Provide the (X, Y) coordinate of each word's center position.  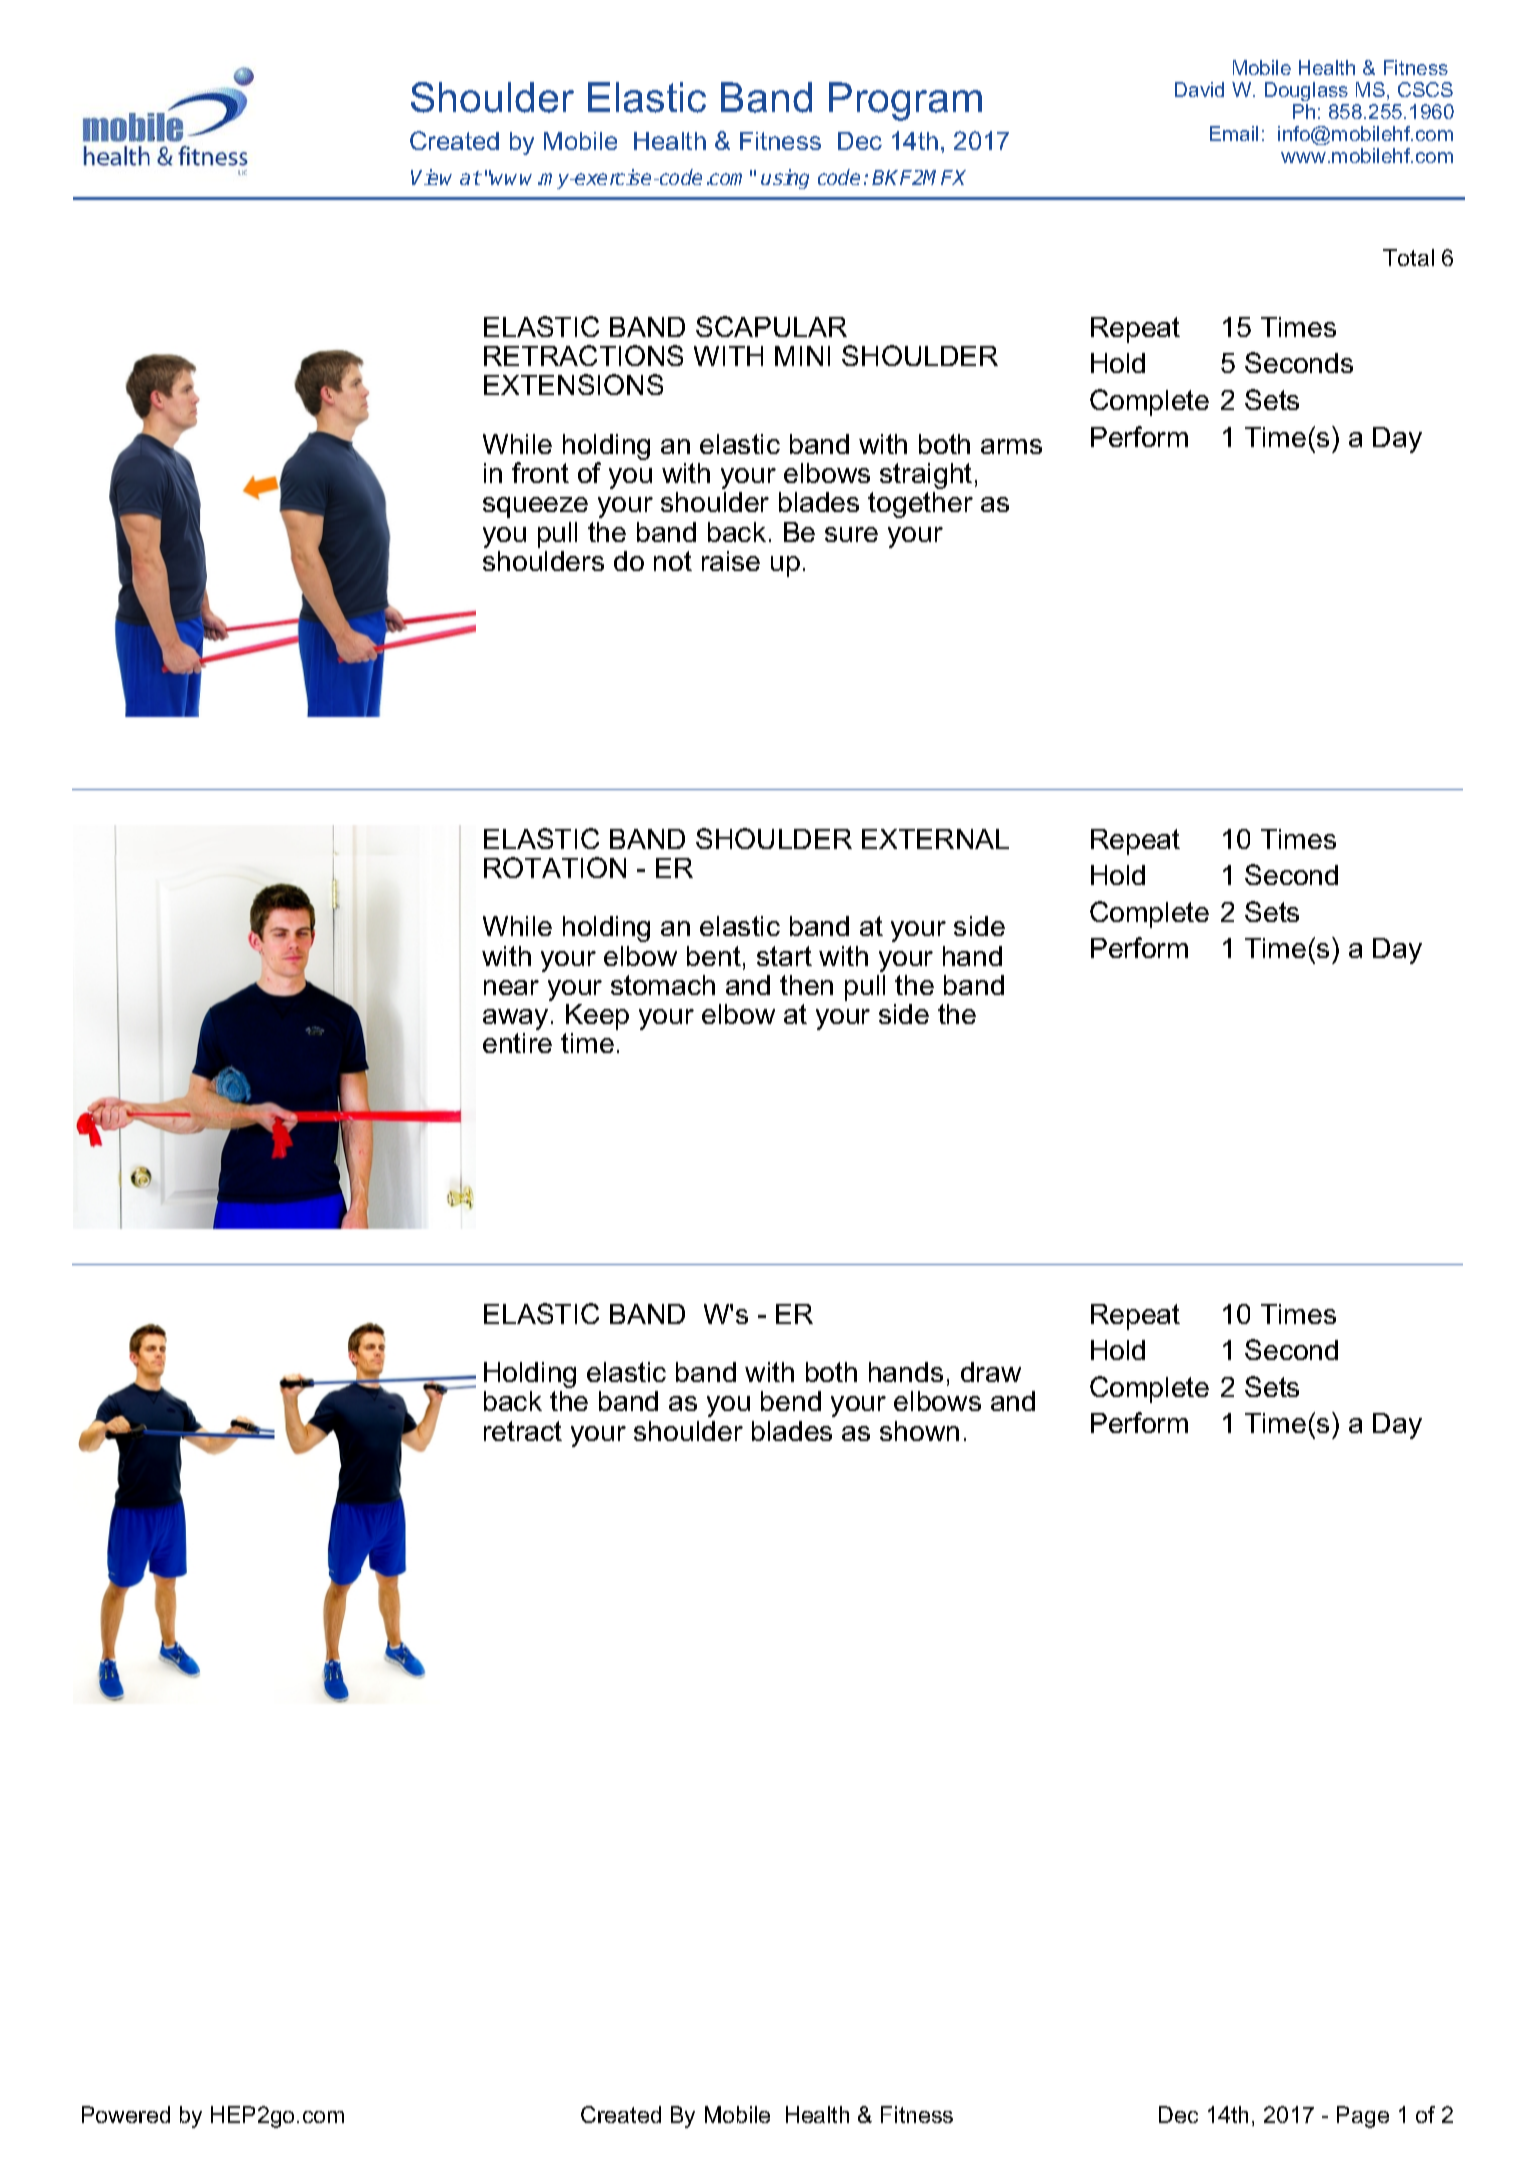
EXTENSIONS (573, 384)
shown (919, 1431)
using (785, 179)
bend (791, 1401)
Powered (126, 2114)
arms (1011, 446)
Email (1234, 133)
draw (991, 1372)
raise (731, 561)
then (806, 985)
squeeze (535, 507)
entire (517, 1043)
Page (1363, 2117)
